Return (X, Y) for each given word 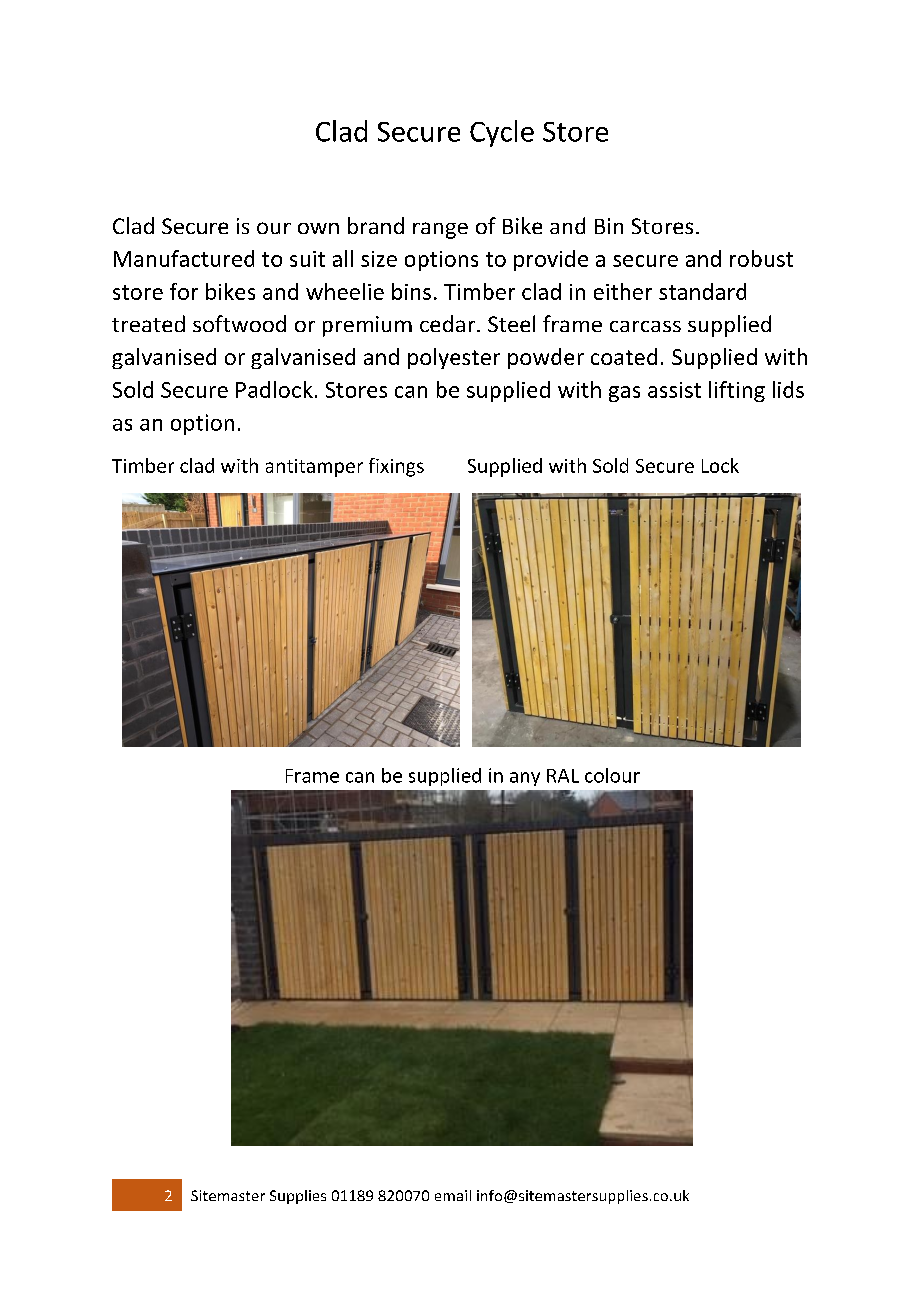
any (525, 779)
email (453, 1195)
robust (761, 258)
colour (612, 775)
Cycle (502, 133)
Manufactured (184, 258)
